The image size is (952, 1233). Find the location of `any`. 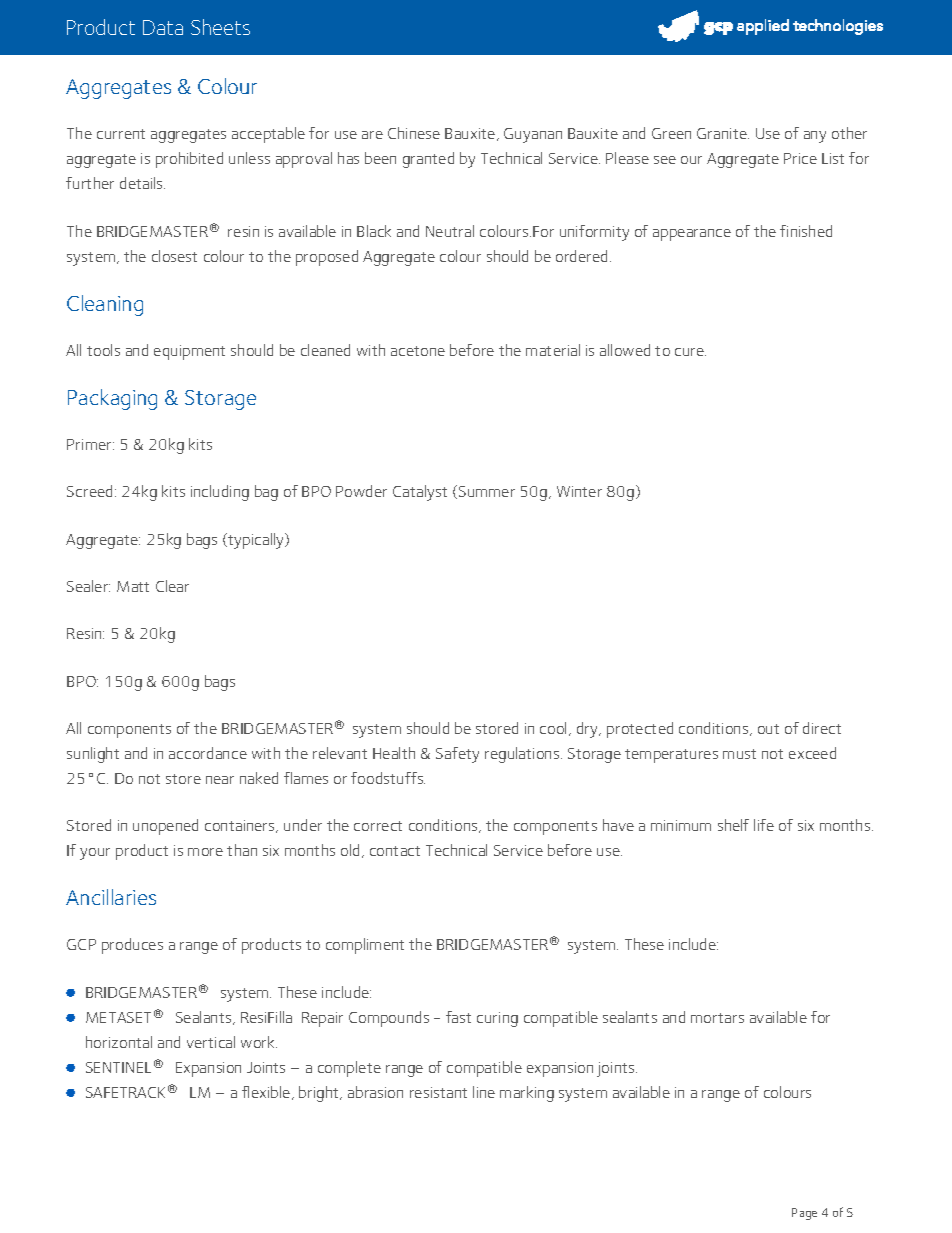

any is located at coordinates (815, 137).
